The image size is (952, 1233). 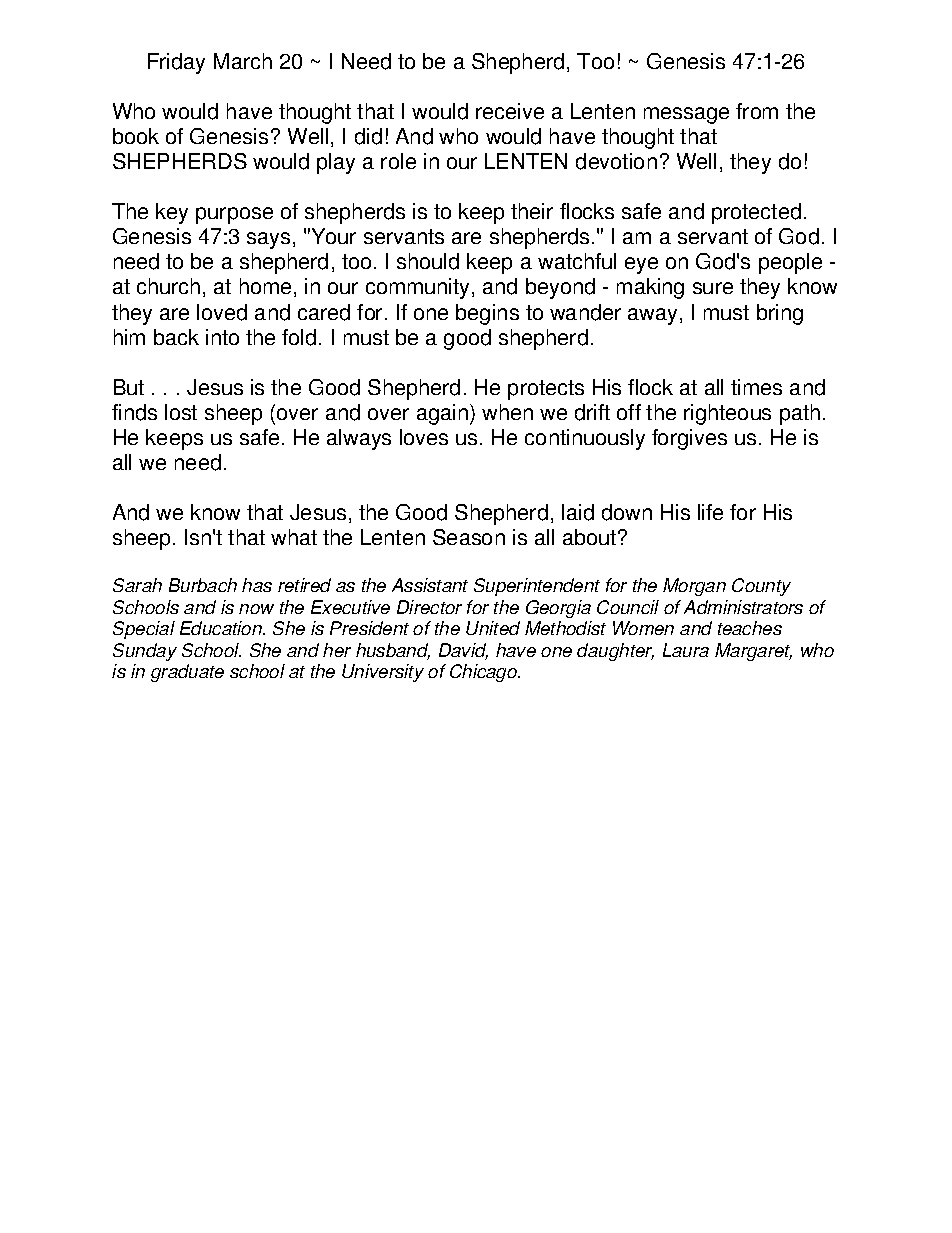 What do you see at coordinates (487, 314) in the screenshot?
I see `begins` at bounding box center [487, 314].
